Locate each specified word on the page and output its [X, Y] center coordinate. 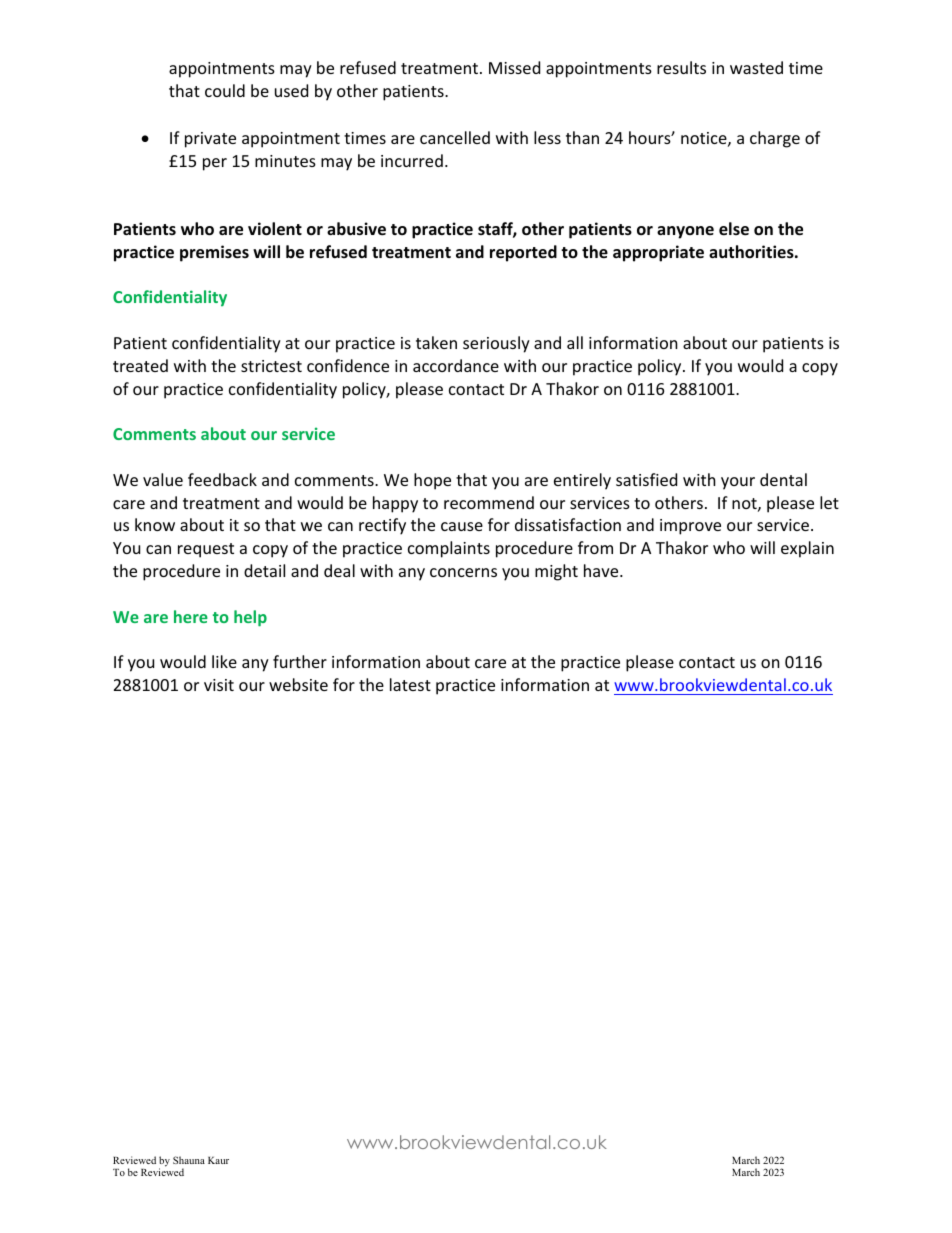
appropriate [658, 253]
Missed [514, 67]
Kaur [218, 1160]
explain [807, 549]
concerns [463, 572]
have [602, 570]
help [250, 618]
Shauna [189, 1160]
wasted [756, 67]
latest [410, 684]
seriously [496, 344]
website [298, 684]
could [225, 90]
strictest [271, 366]
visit [219, 685]
